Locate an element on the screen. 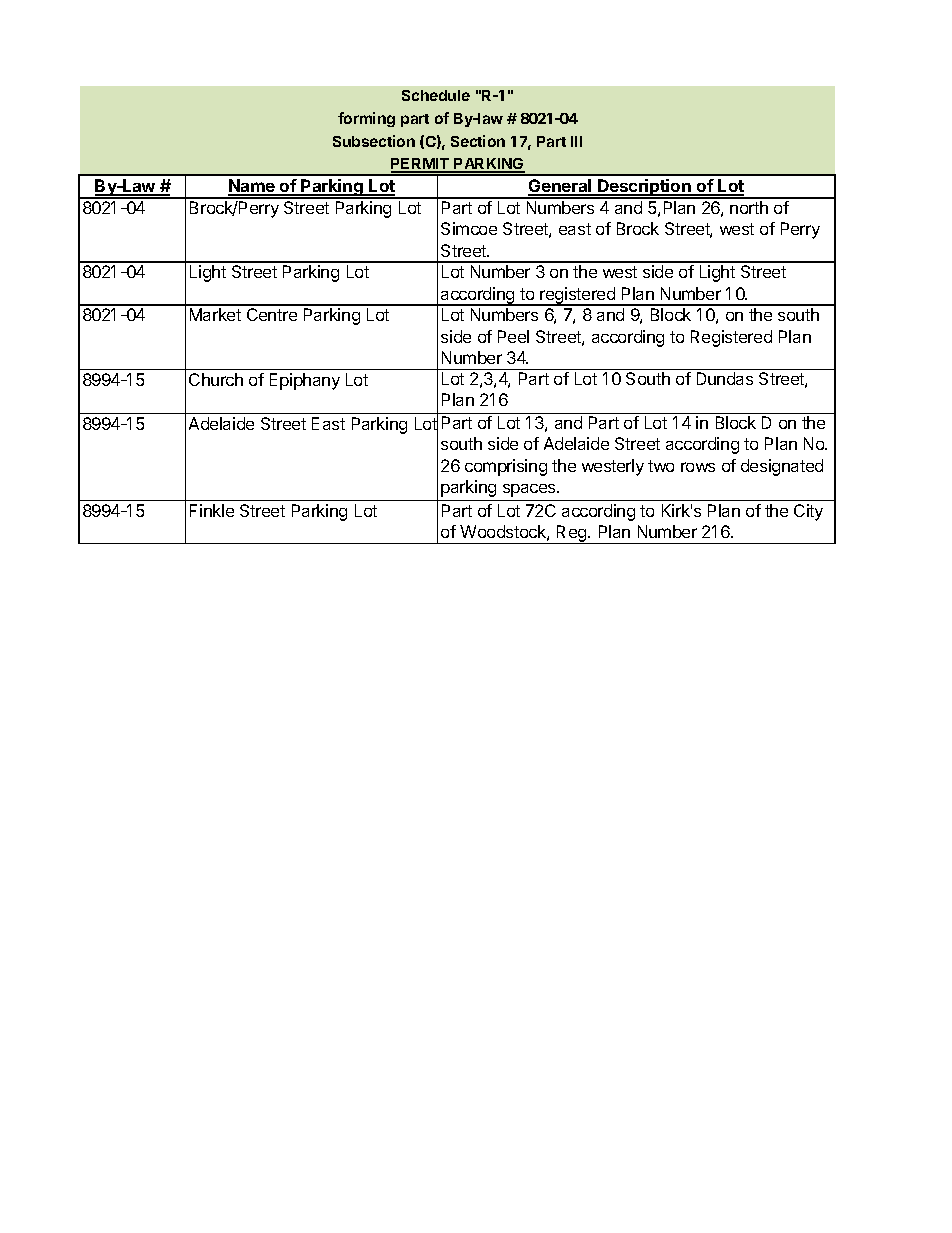 This screenshot has width=952, height=1233. Centre is located at coordinates (272, 314).
